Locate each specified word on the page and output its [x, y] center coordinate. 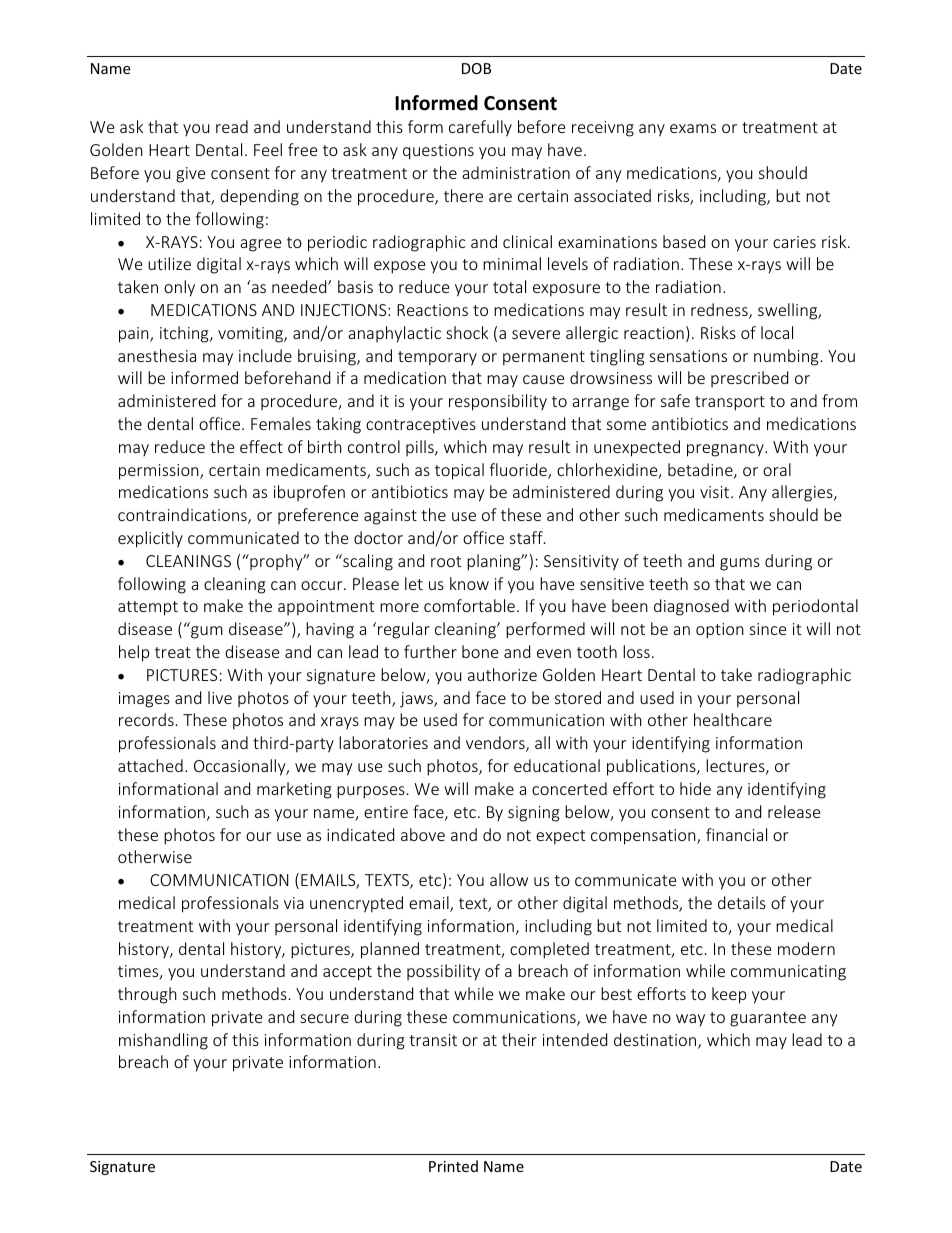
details [742, 902]
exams [693, 128]
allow [509, 879]
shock [467, 332]
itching [185, 334]
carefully [480, 128]
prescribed [749, 379]
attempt [148, 608]
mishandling [163, 1041]
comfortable [469, 605]
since [768, 629]
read [232, 126]
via [294, 903]
